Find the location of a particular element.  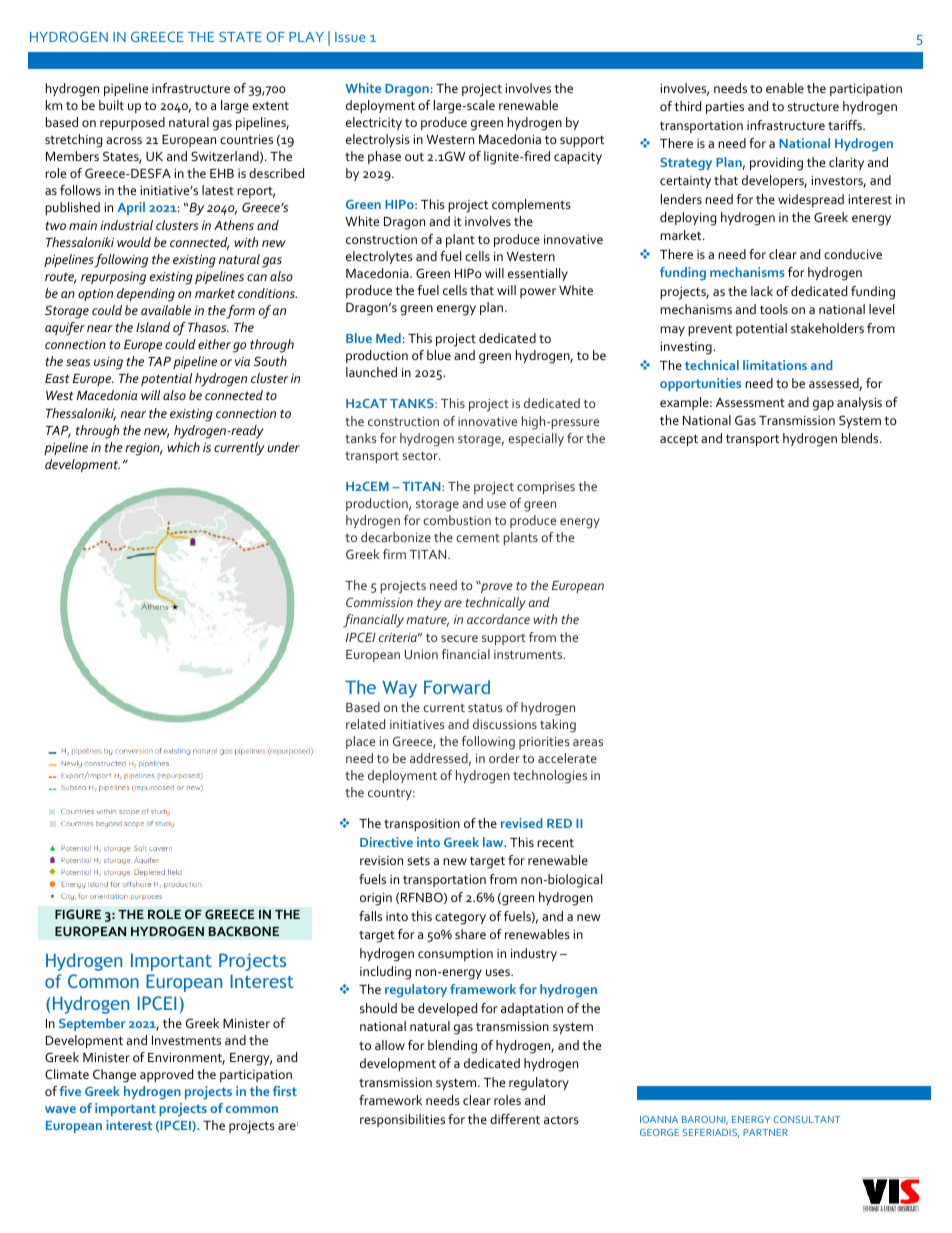

different is located at coordinates (515, 1119).
